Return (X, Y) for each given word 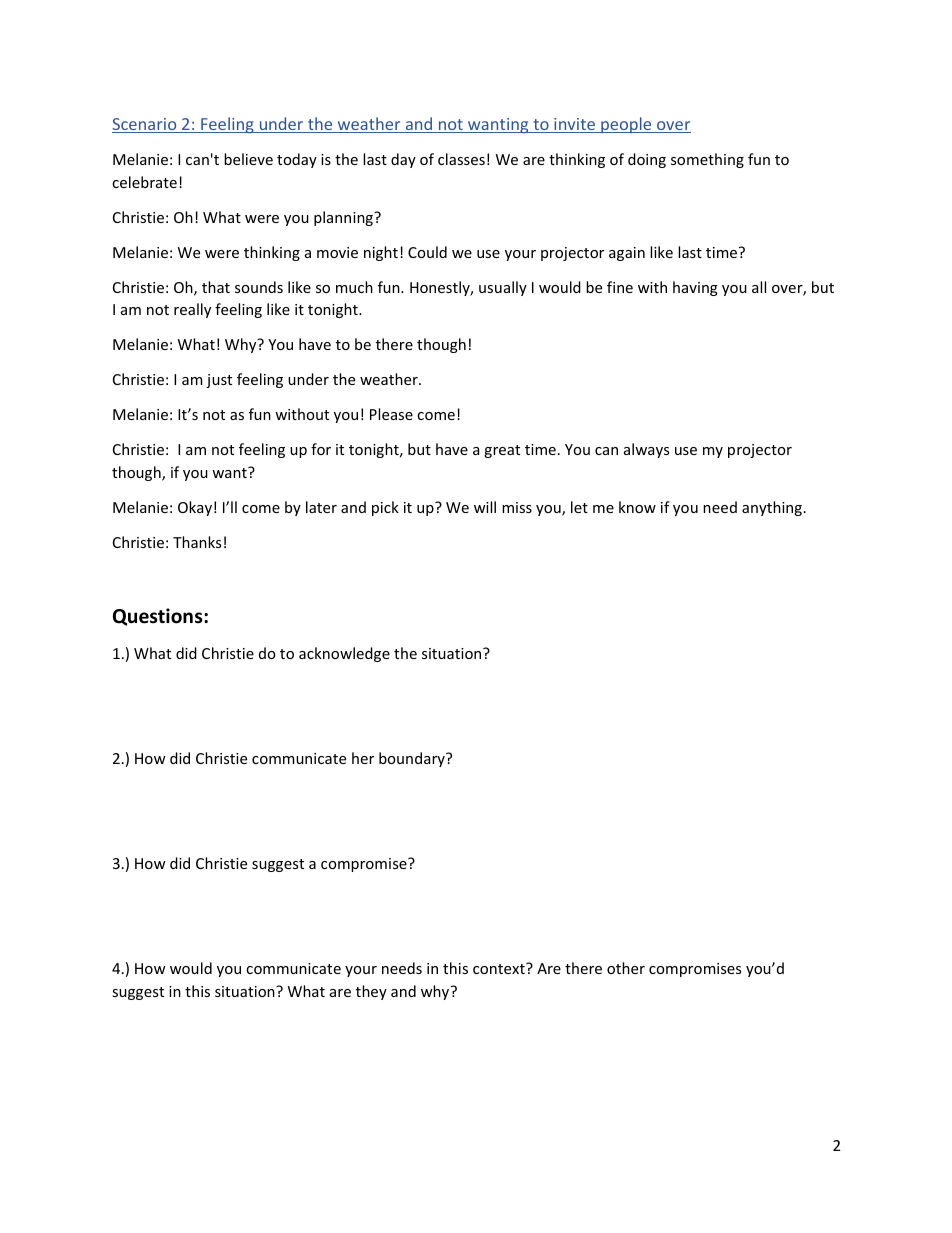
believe (248, 159)
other (626, 968)
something (707, 160)
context (500, 968)
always (646, 450)
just (219, 381)
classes (461, 159)
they (371, 992)
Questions (159, 617)
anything (772, 508)
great (502, 451)
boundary (413, 759)
